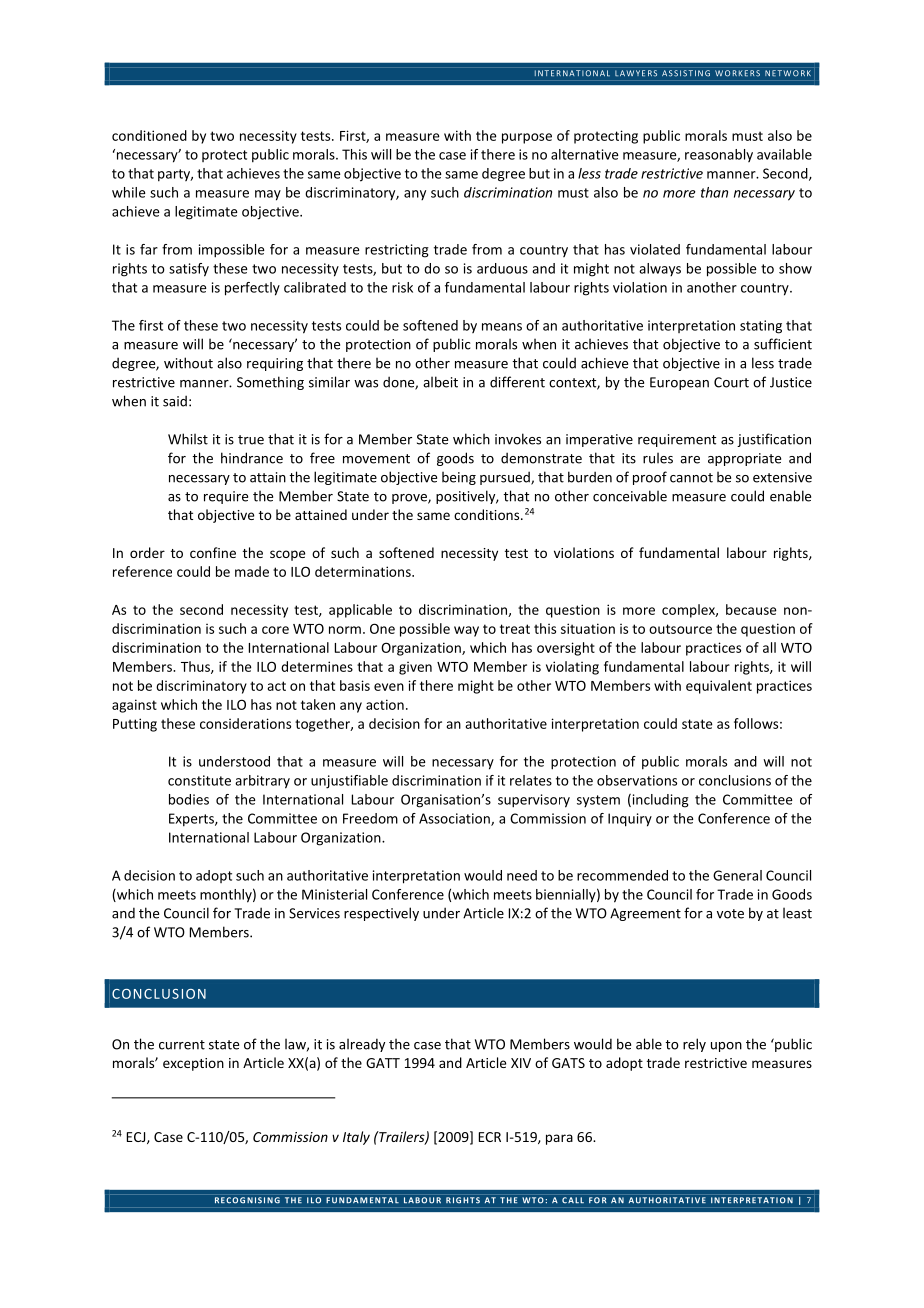 This screenshot has height=1308, width=924. What do you see at coordinates (149, 135) in the screenshot?
I see `conditioned` at bounding box center [149, 135].
